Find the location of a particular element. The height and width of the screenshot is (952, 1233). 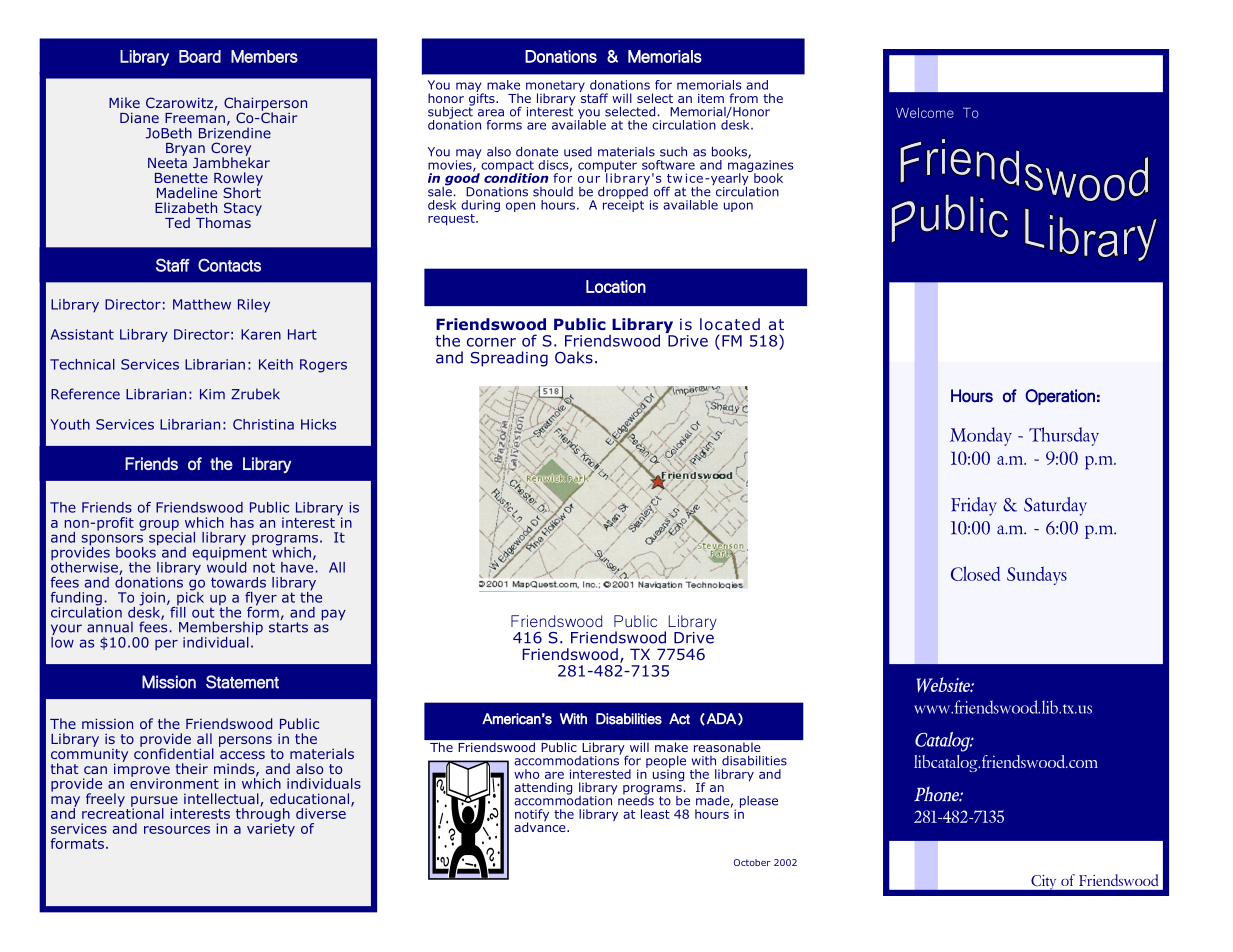

Christina is located at coordinates (263, 424).
